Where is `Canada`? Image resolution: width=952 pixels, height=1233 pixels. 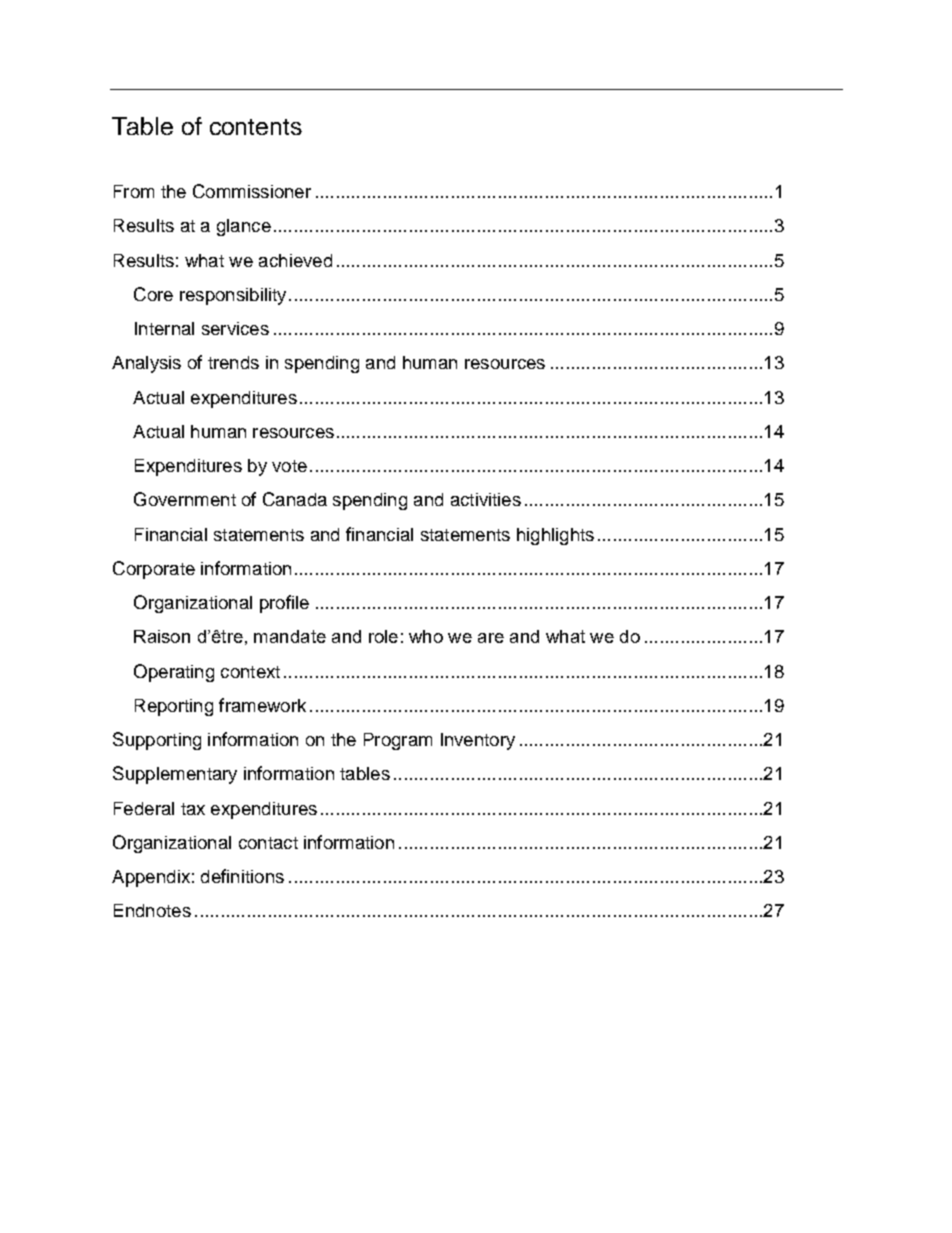 Canada is located at coordinates (295, 499).
